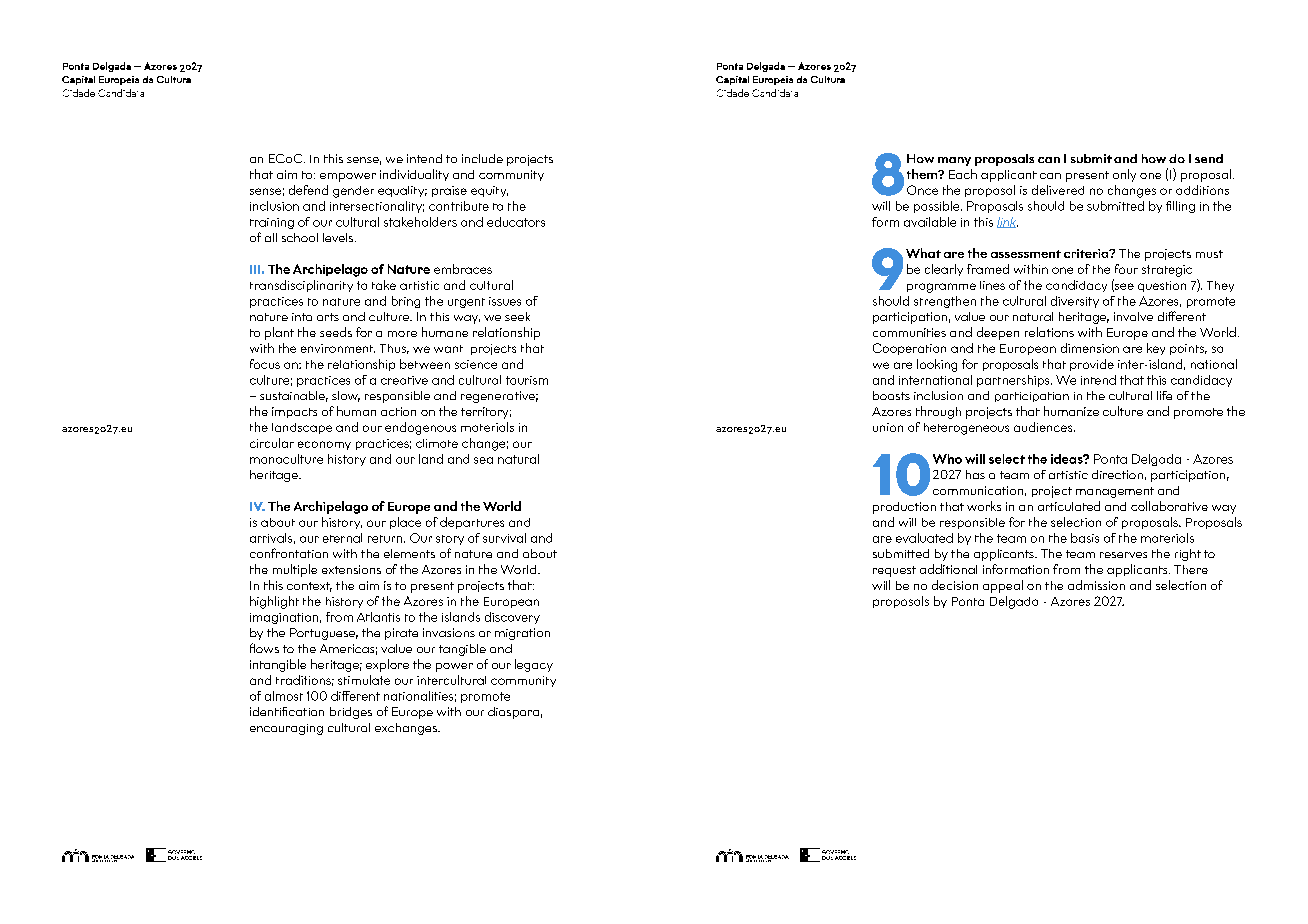  What do you see at coordinates (941, 288) in the page?
I see `programme` at bounding box center [941, 288].
